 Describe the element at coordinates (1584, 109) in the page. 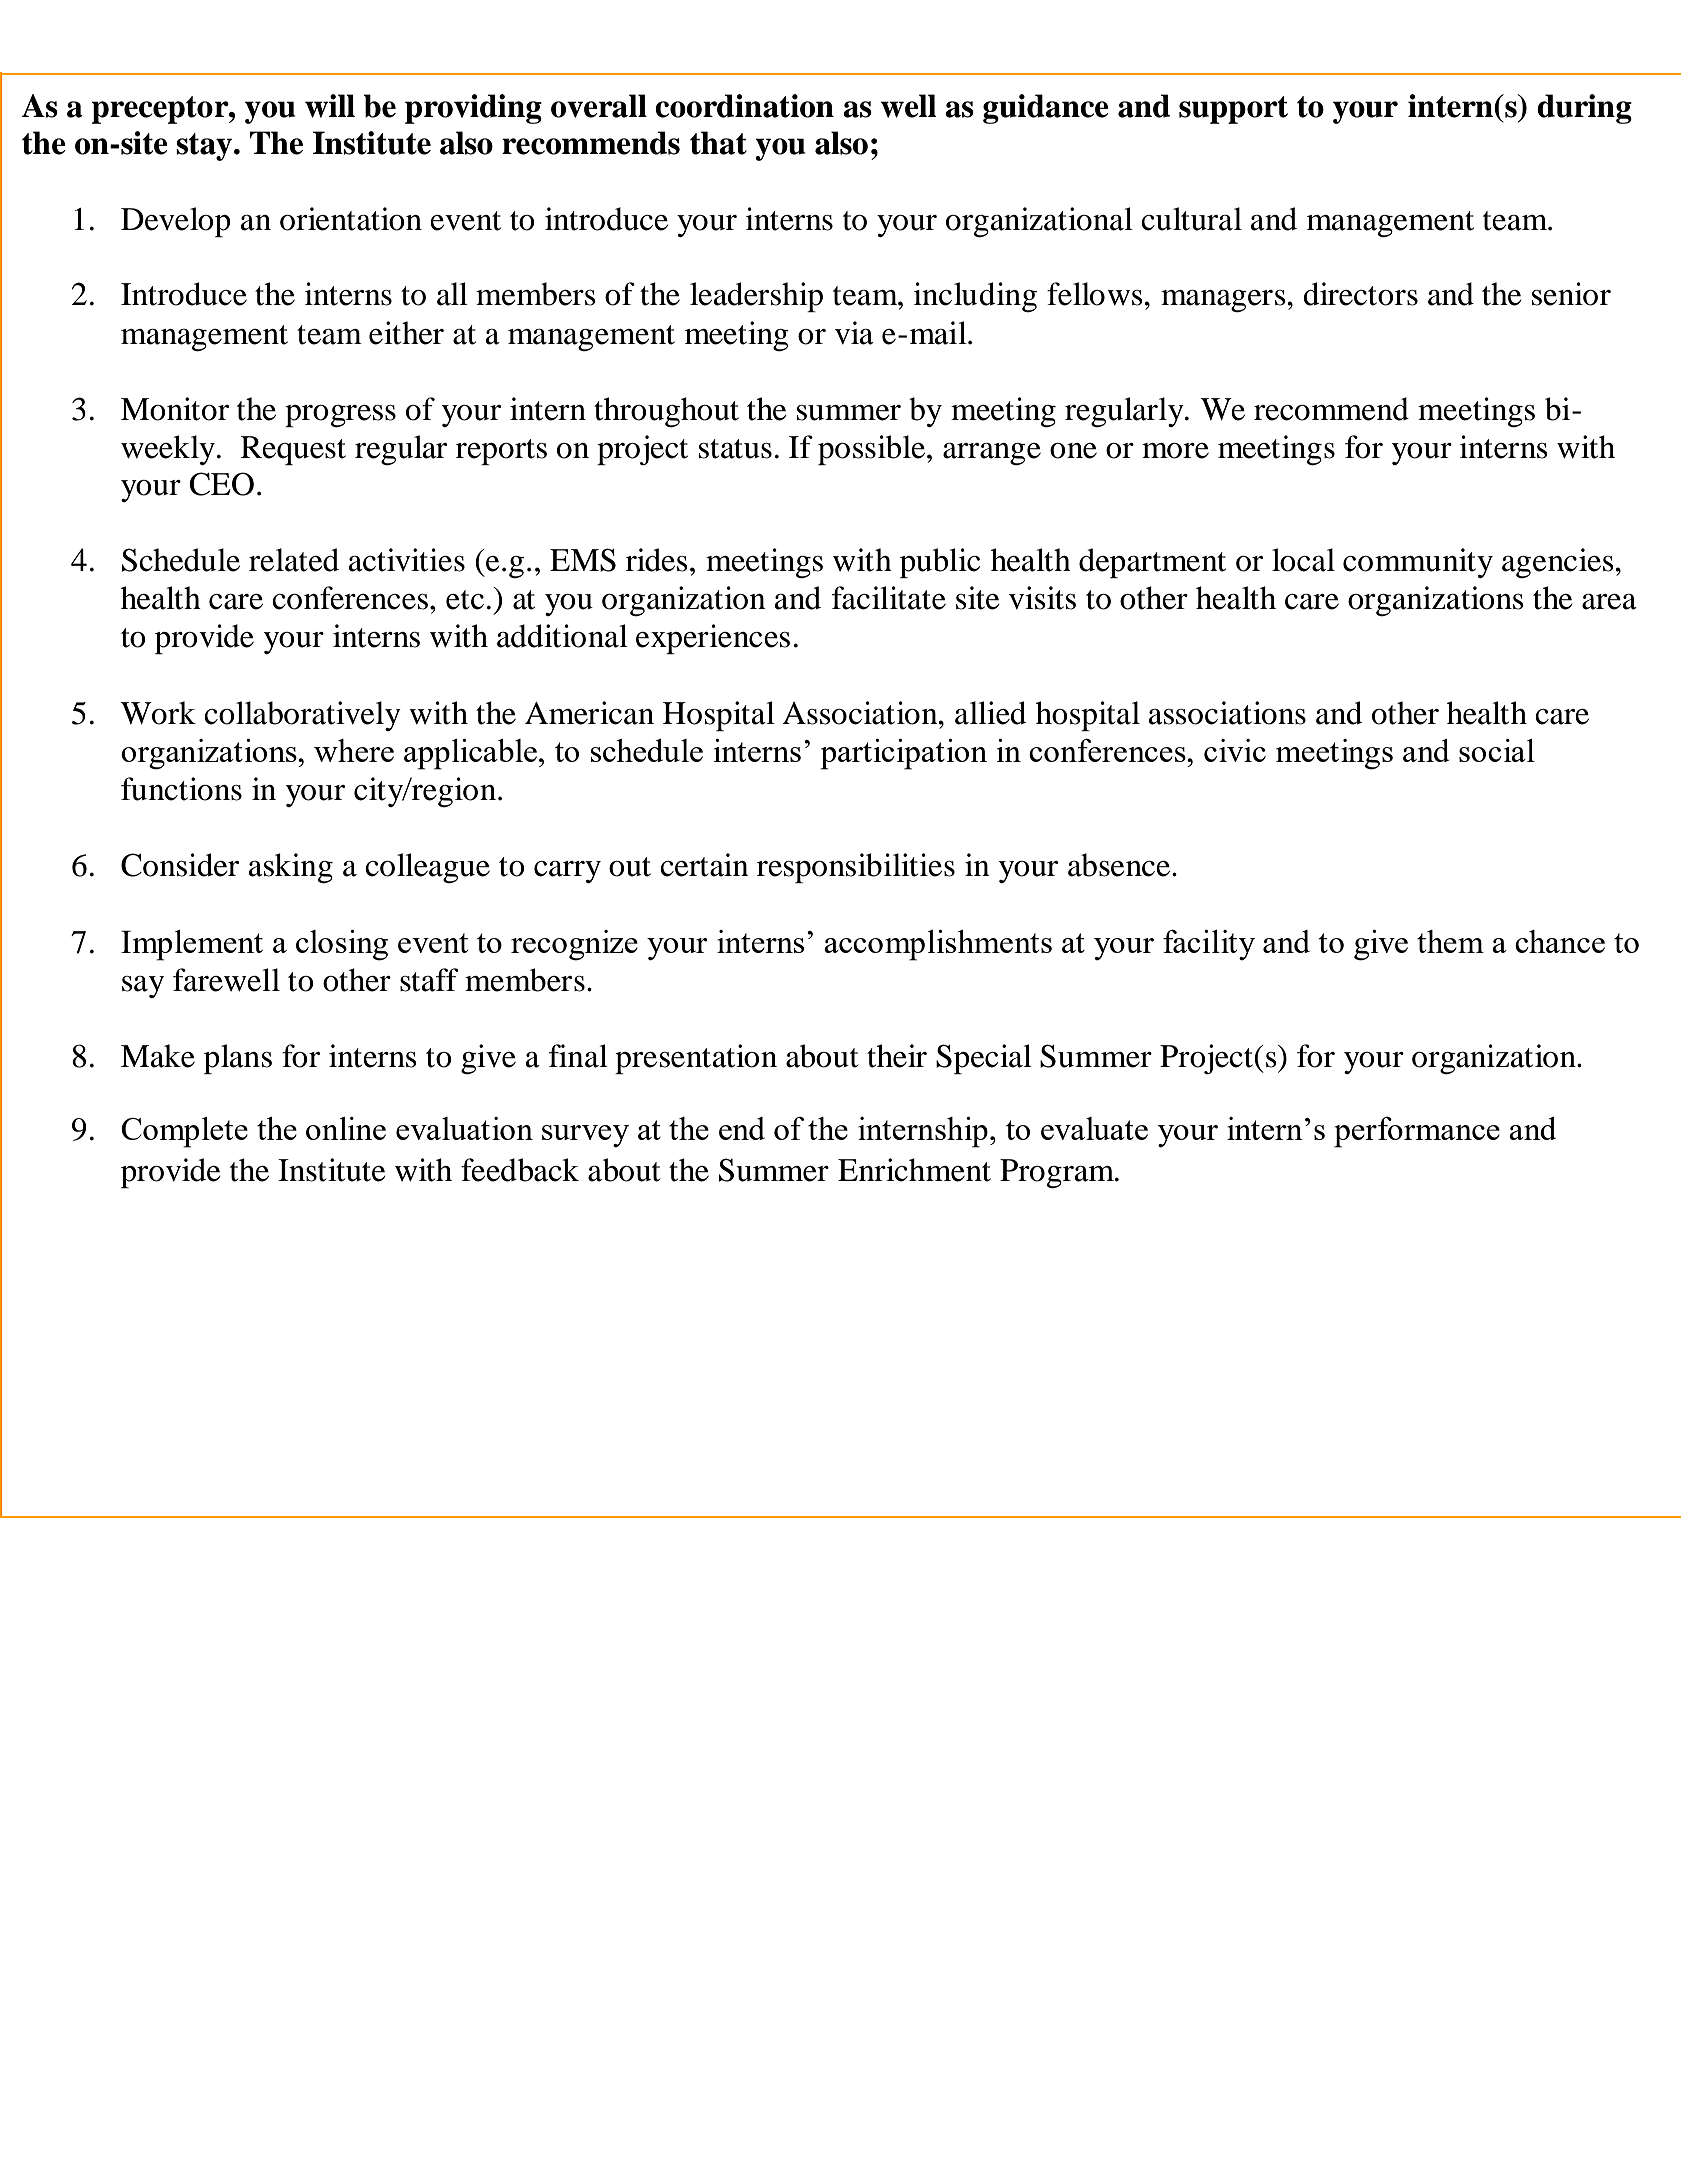

I see `during` at that location.
